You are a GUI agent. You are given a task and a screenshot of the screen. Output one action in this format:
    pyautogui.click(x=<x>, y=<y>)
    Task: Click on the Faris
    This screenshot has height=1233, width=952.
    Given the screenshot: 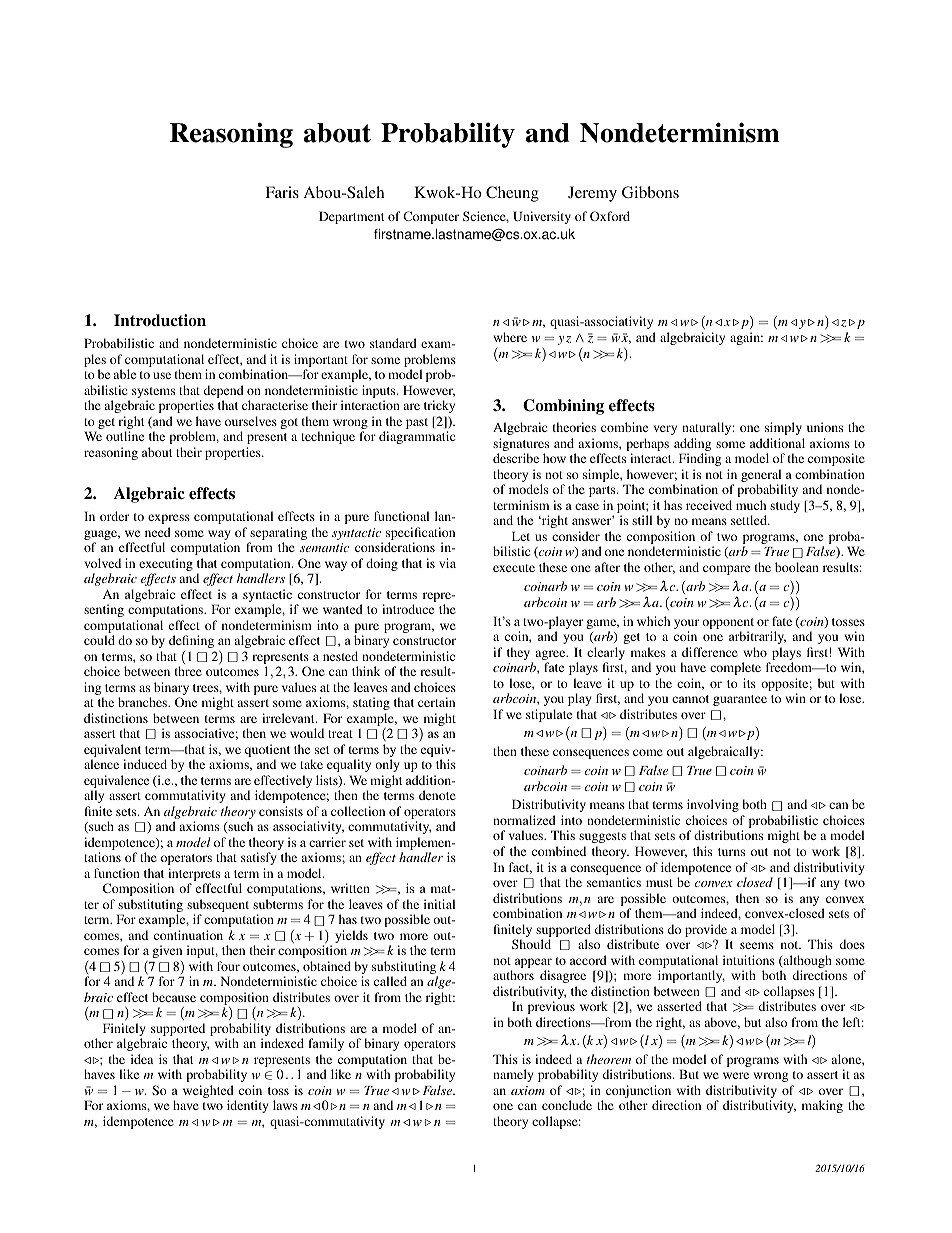 What is the action you would take?
    pyautogui.click(x=282, y=192)
